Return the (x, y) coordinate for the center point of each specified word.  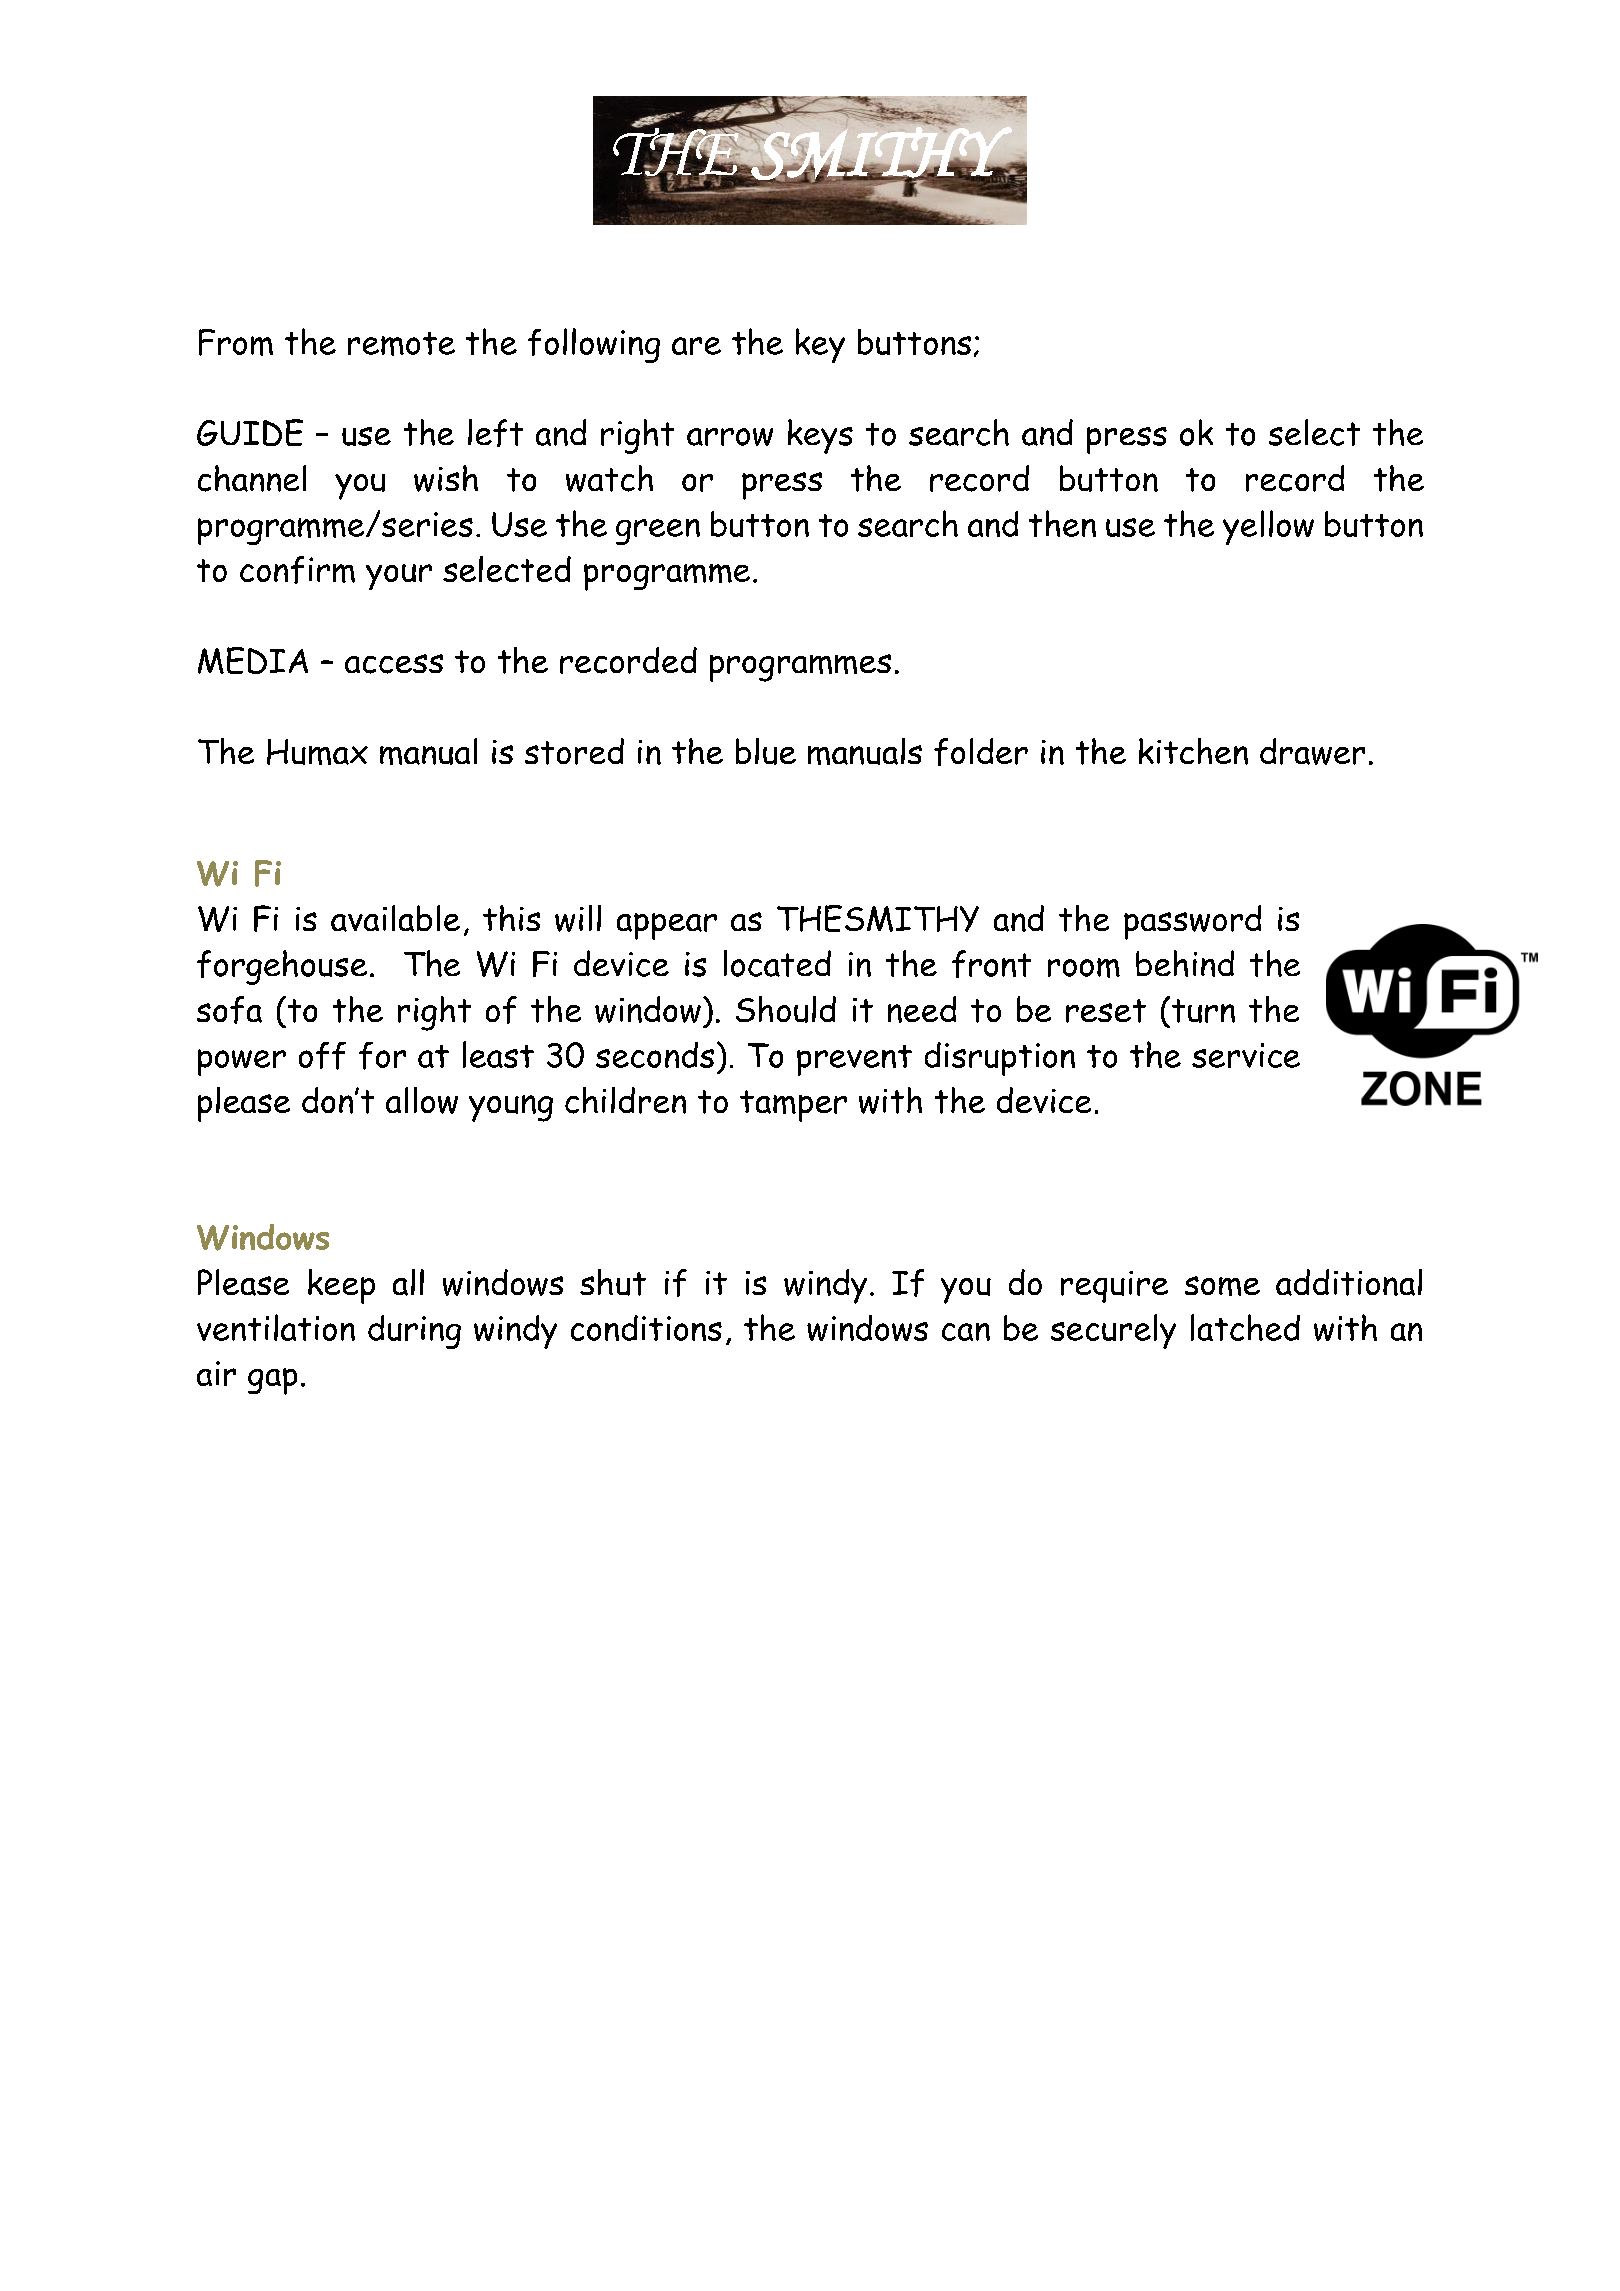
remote (401, 344)
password (1192, 922)
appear (667, 926)
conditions (646, 1328)
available (395, 918)
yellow (1268, 527)
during (414, 1332)
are (696, 346)
